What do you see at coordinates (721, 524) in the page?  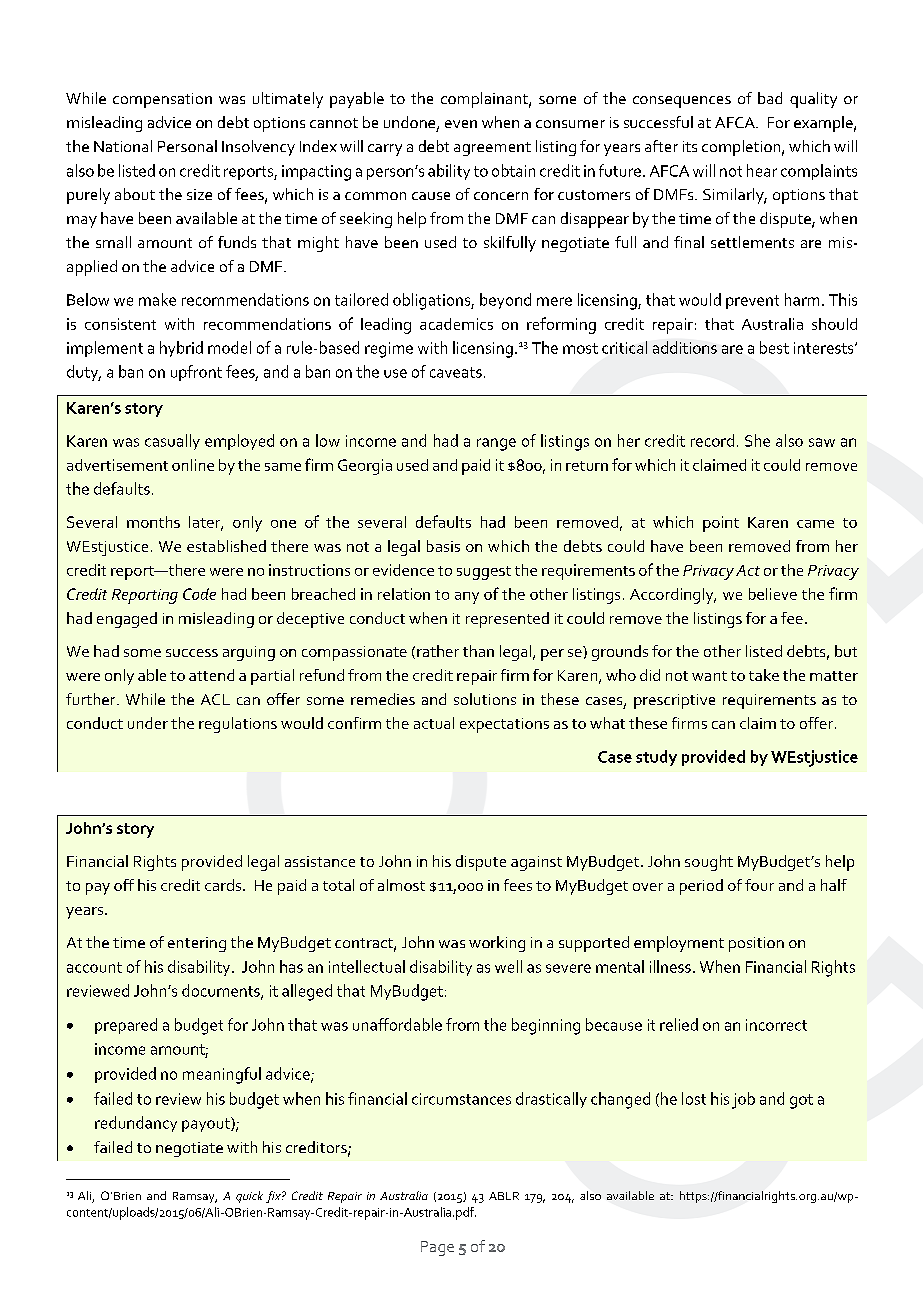 I see `point` at bounding box center [721, 524].
